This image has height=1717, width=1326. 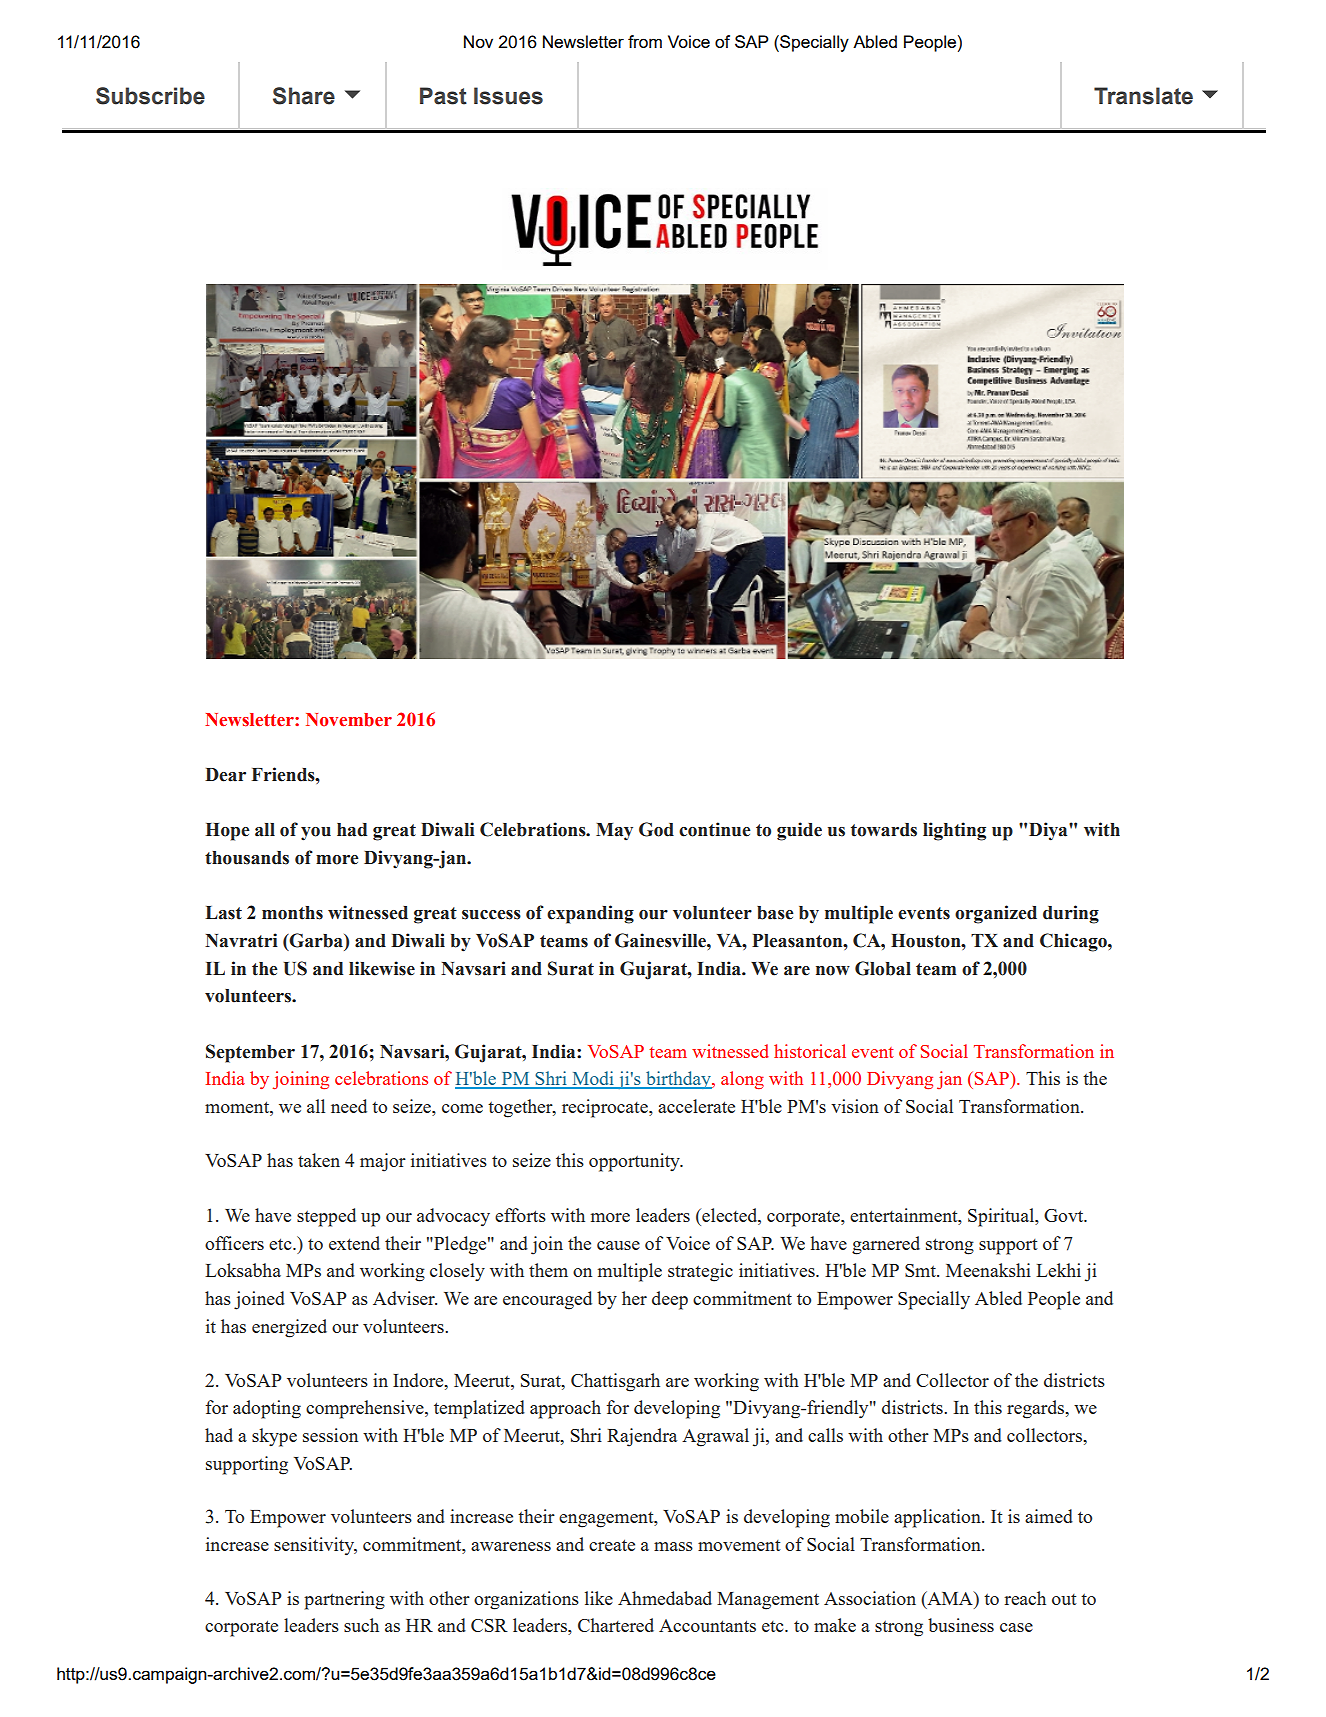 What do you see at coordinates (344, 1600) in the image?
I see `partnering` at bounding box center [344, 1600].
